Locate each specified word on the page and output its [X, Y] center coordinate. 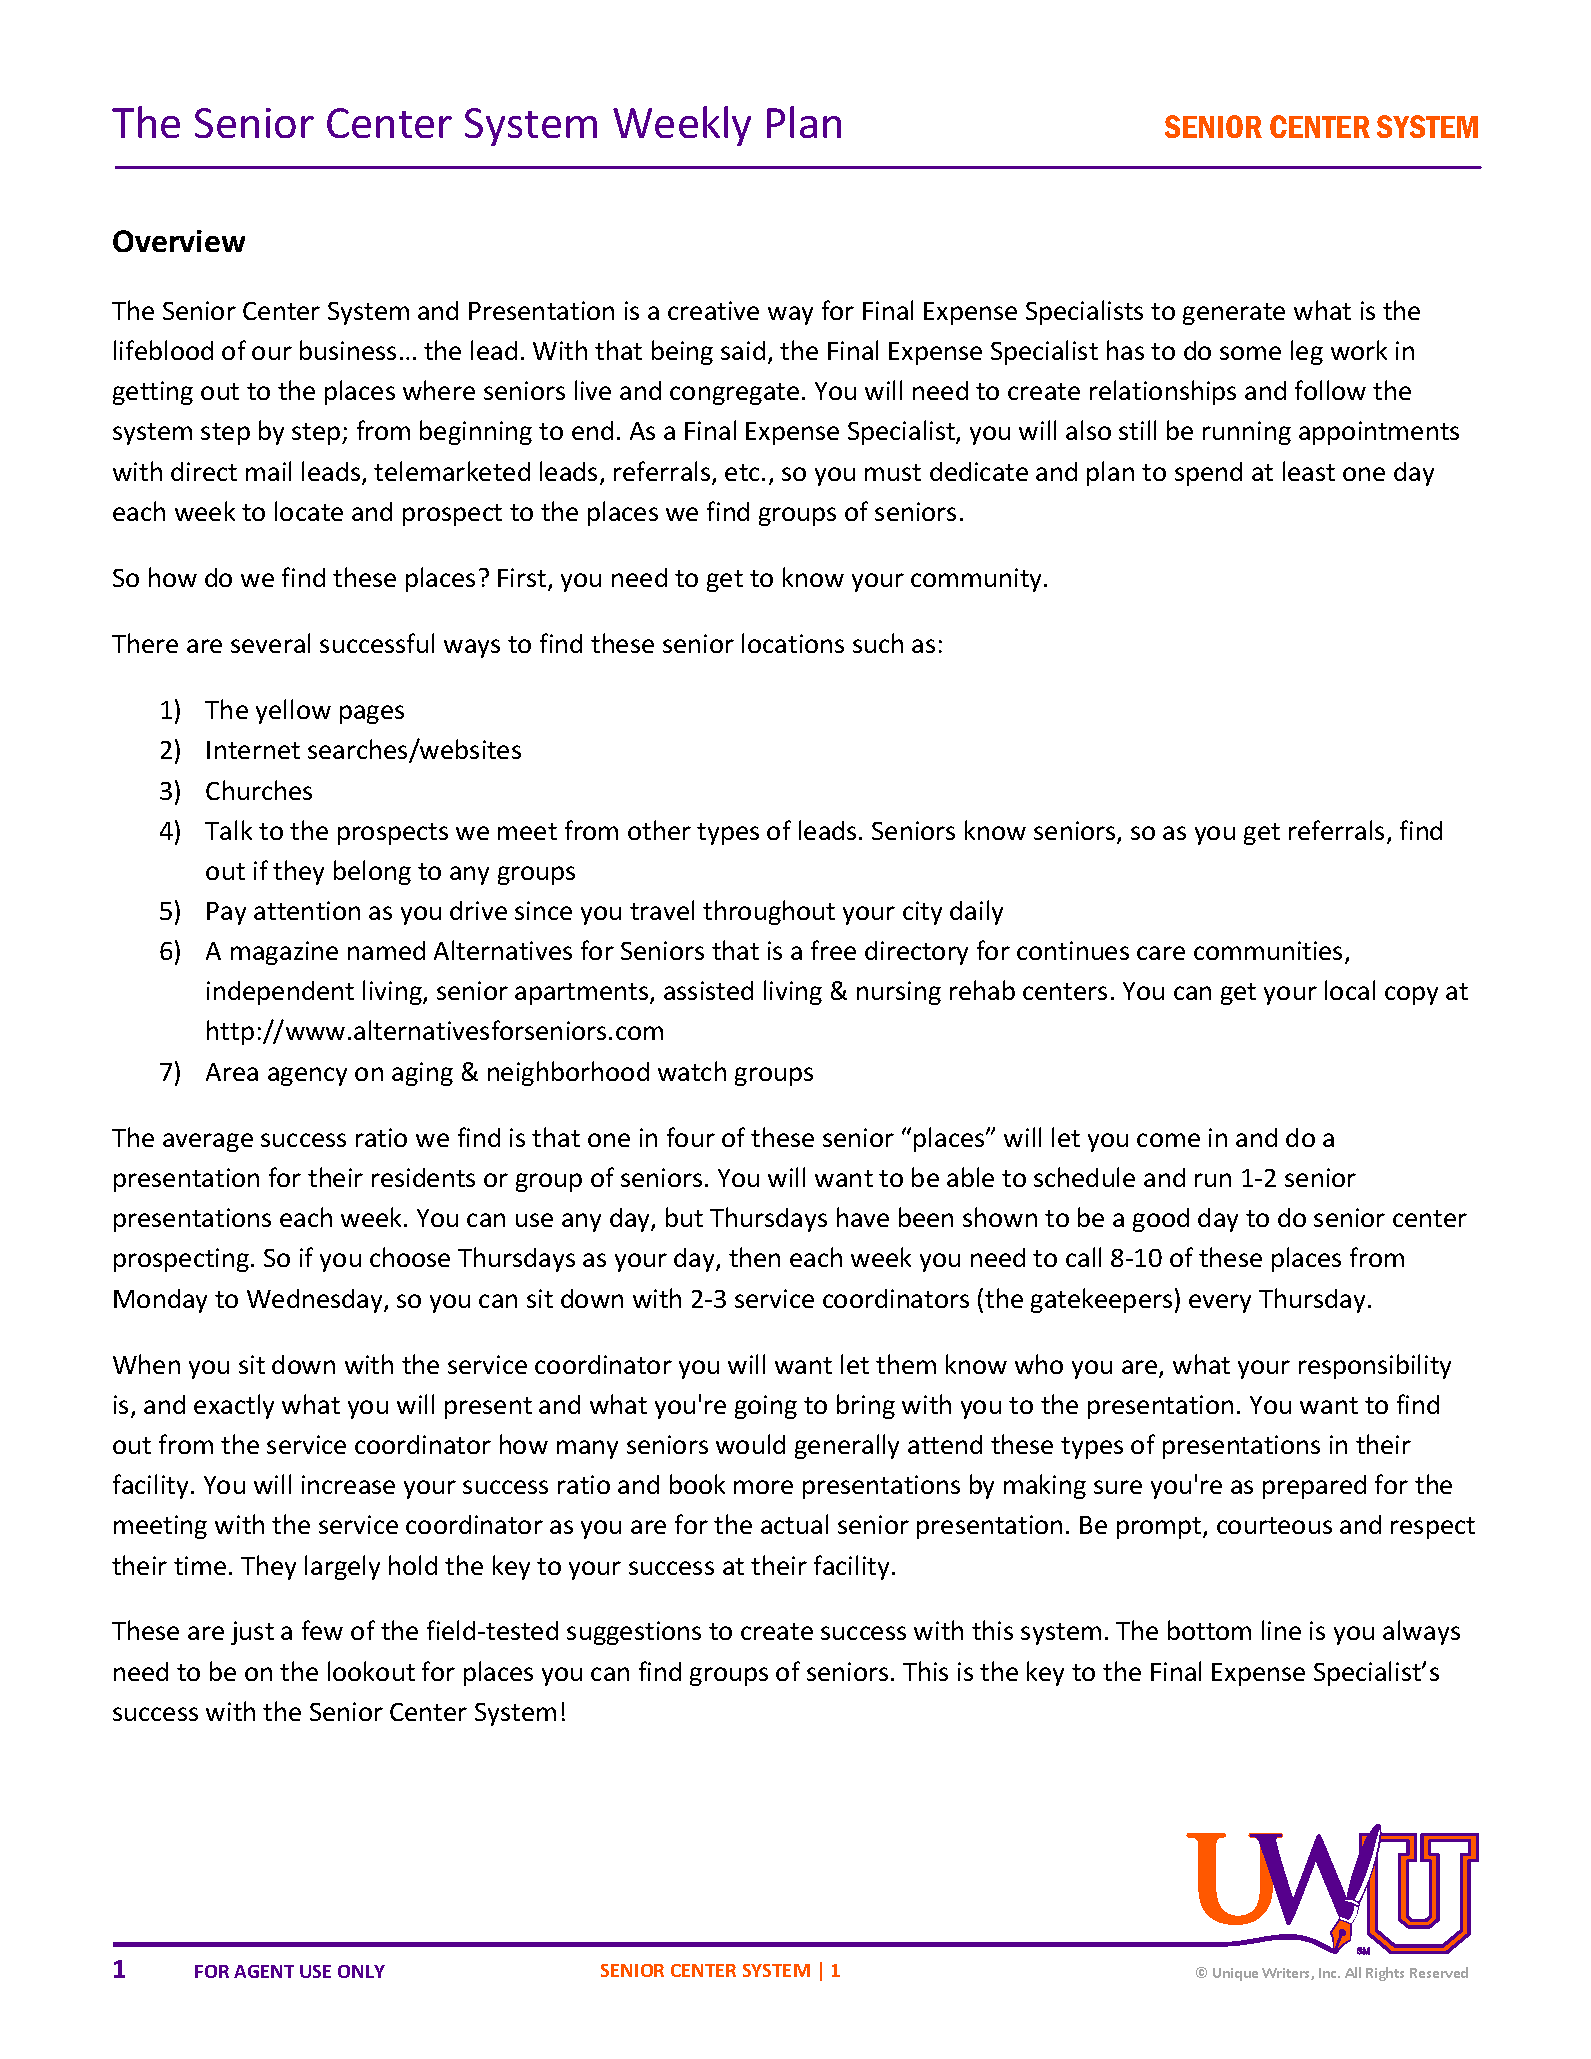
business [348, 350]
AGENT [264, 1971]
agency [307, 1076]
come [1168, 1140]
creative [713, 310]
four [691, 1137]
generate [1234, 314]
